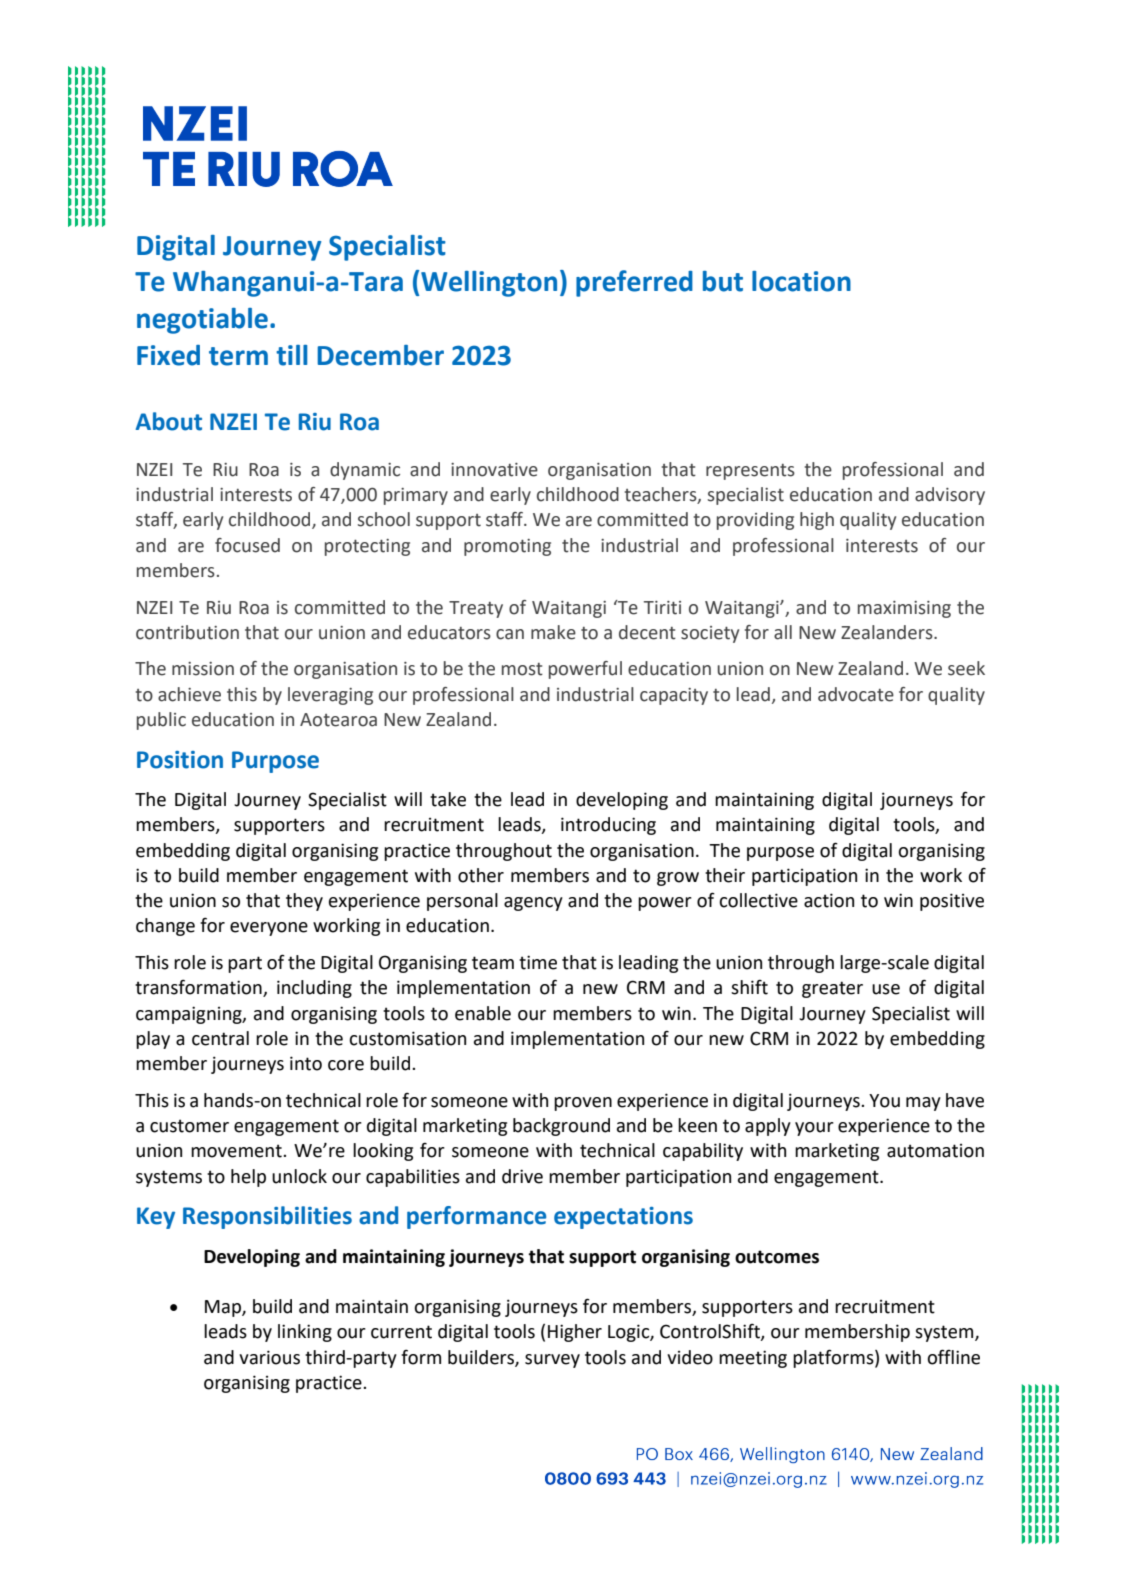 The image size is (1121, 1585). Describe the element at coordinates (306, 1063) in the screenshot. I see `into` at that location.
